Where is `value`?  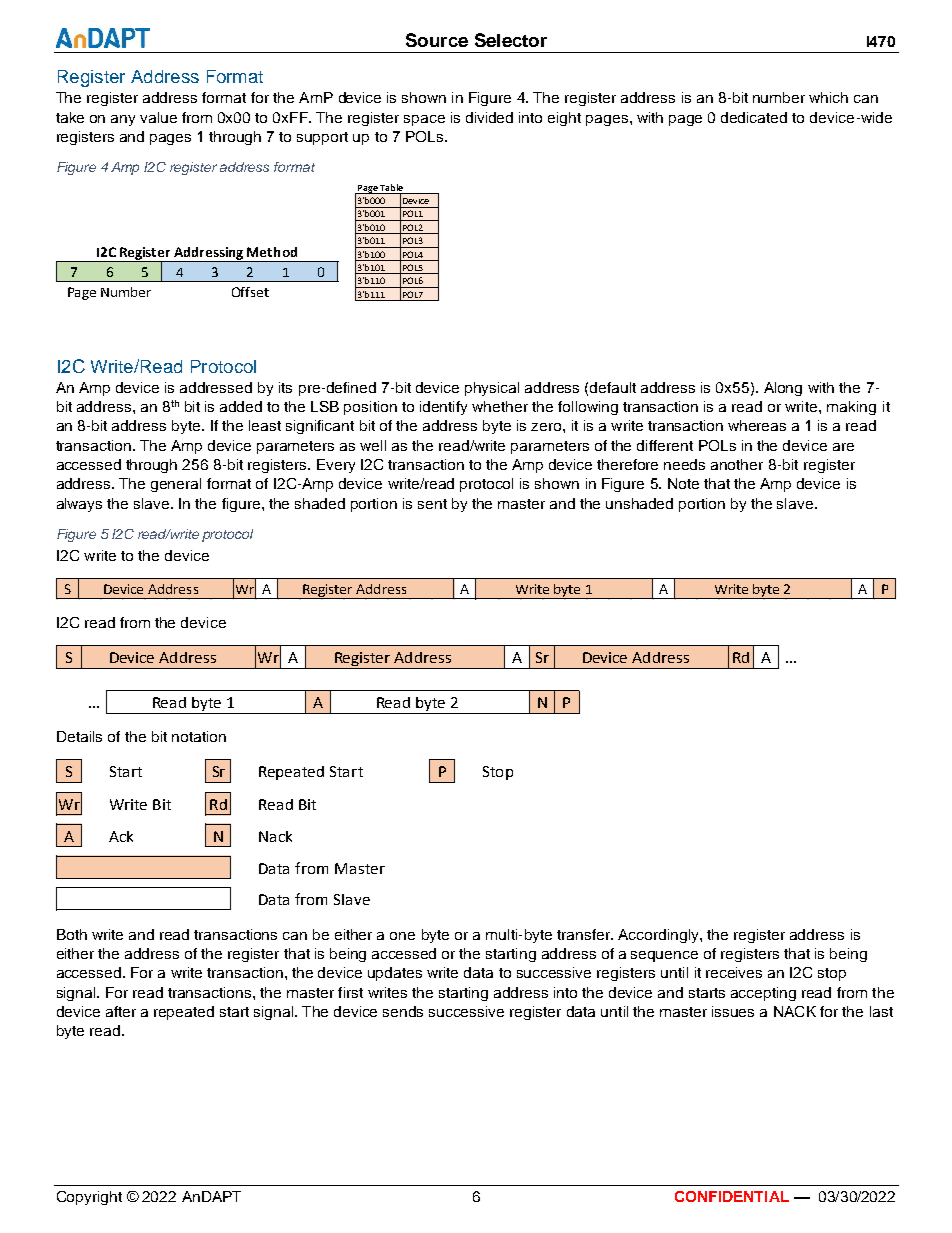 value is located at coordinates (158, 117).
